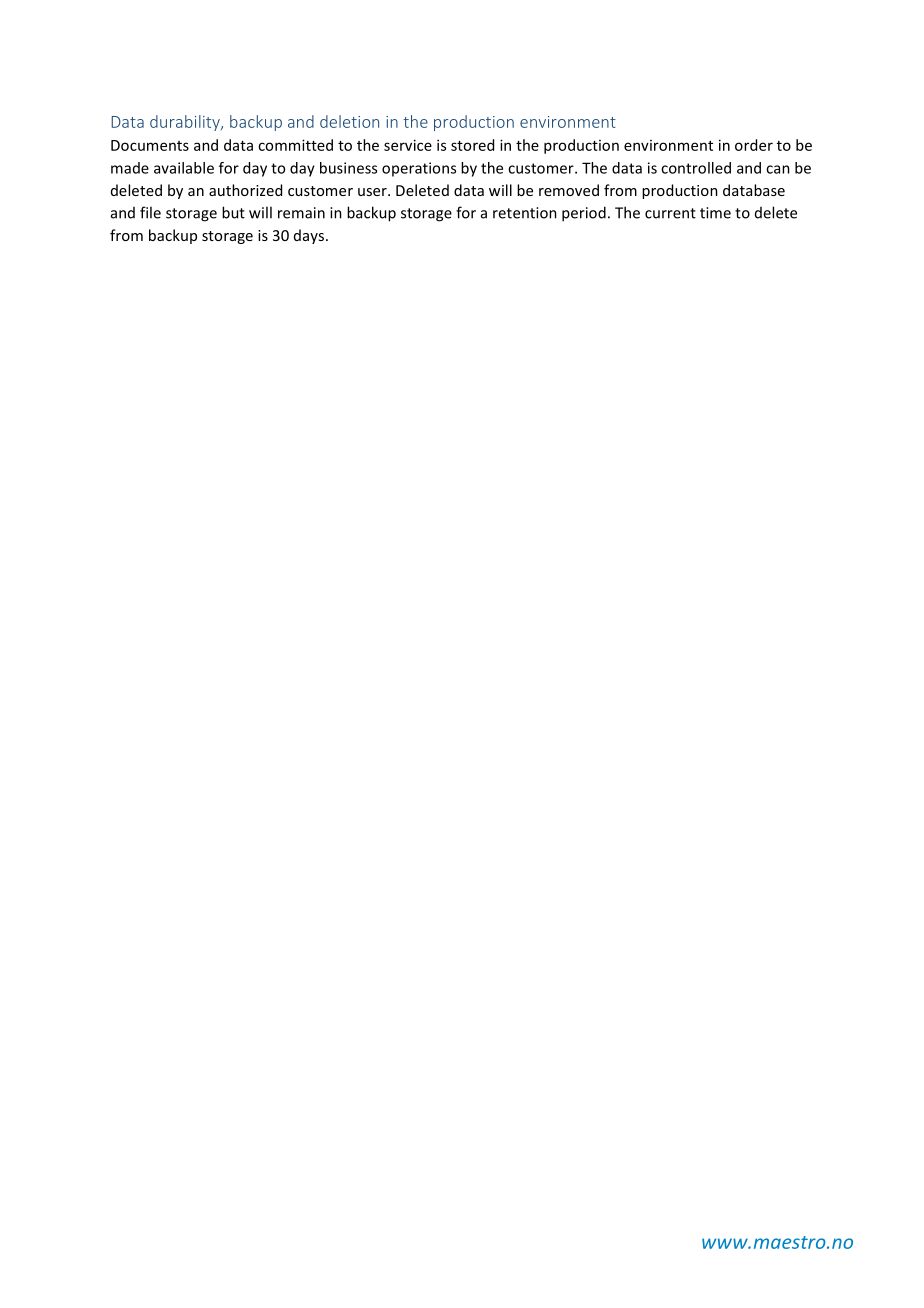  Describe the element at coordinates (754, 145) in the screenshot. I see `order` at that location.
